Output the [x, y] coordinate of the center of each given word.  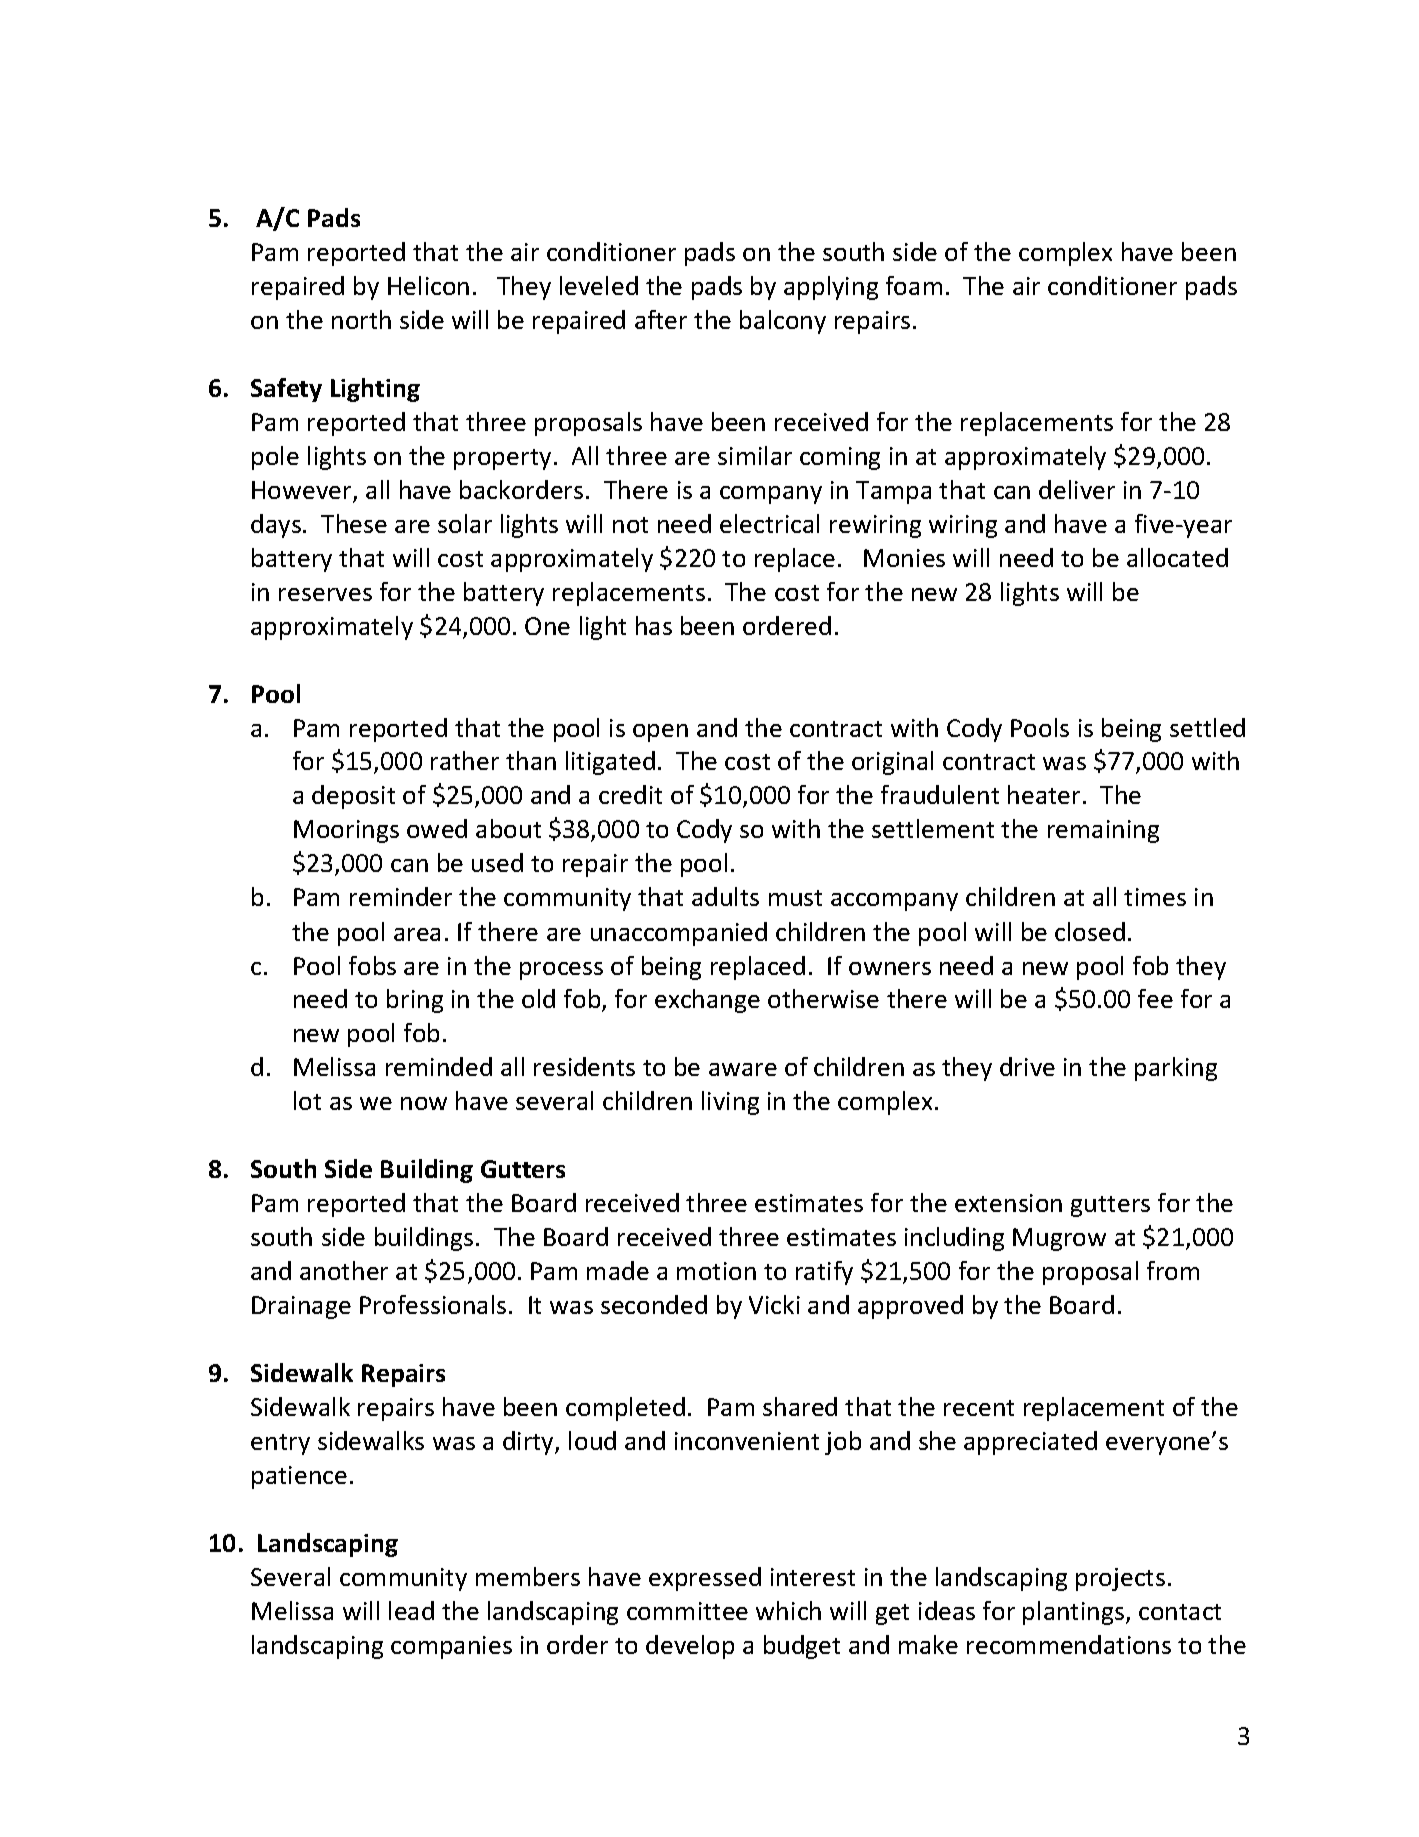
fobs [372, 965]
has [654, 625]
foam [914, 285]
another [344, 1270]
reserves [325, 594]
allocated [1177, 557]
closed [1090, 931]
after [661, 319]
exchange [707, 1001]
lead [411, 1610]
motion [716, 1271]
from [1173, 1270]
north [361, 319]
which [788, 1610]
